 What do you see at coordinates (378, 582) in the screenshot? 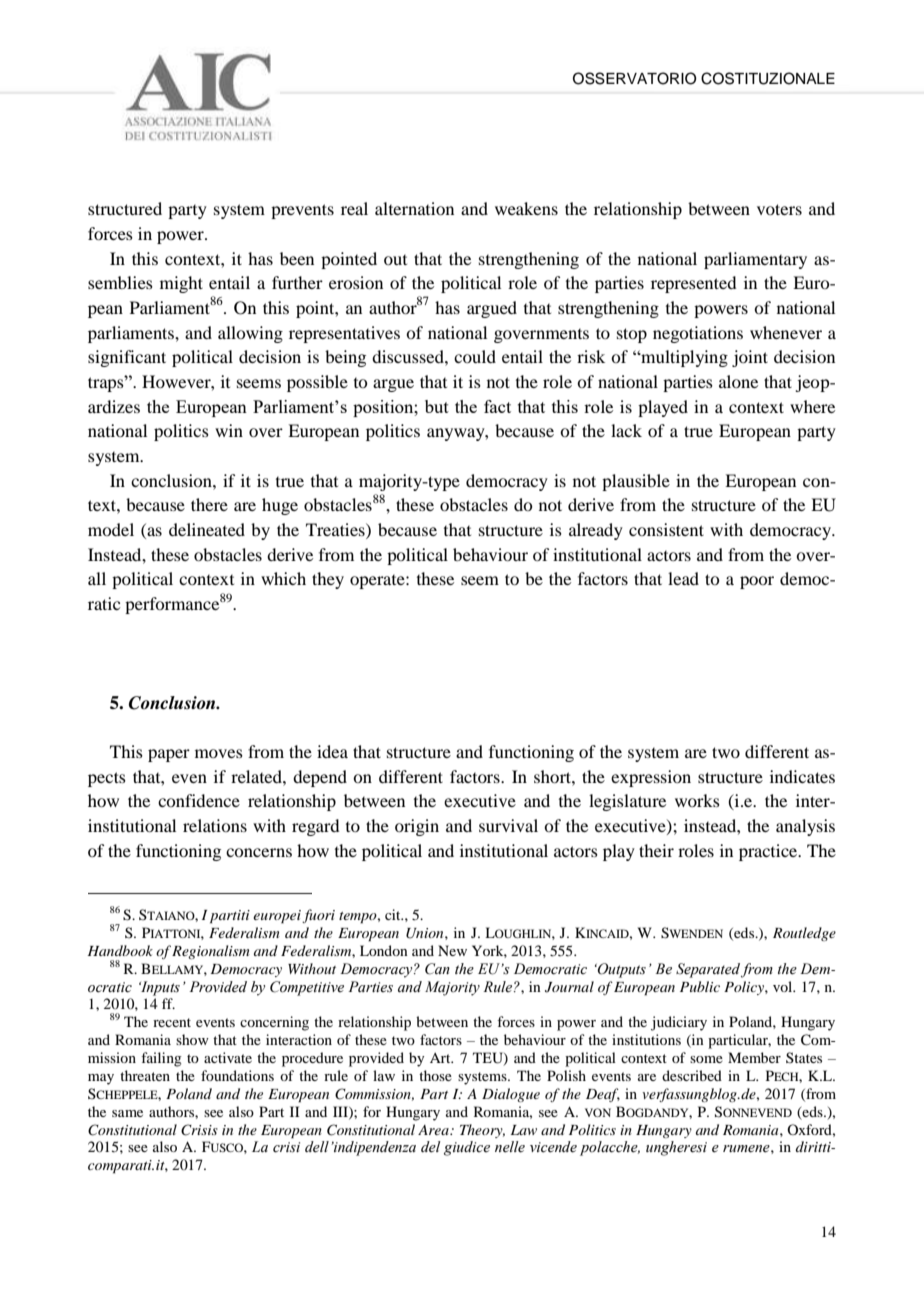
I see `operate` at bounding box center [378, 582].
